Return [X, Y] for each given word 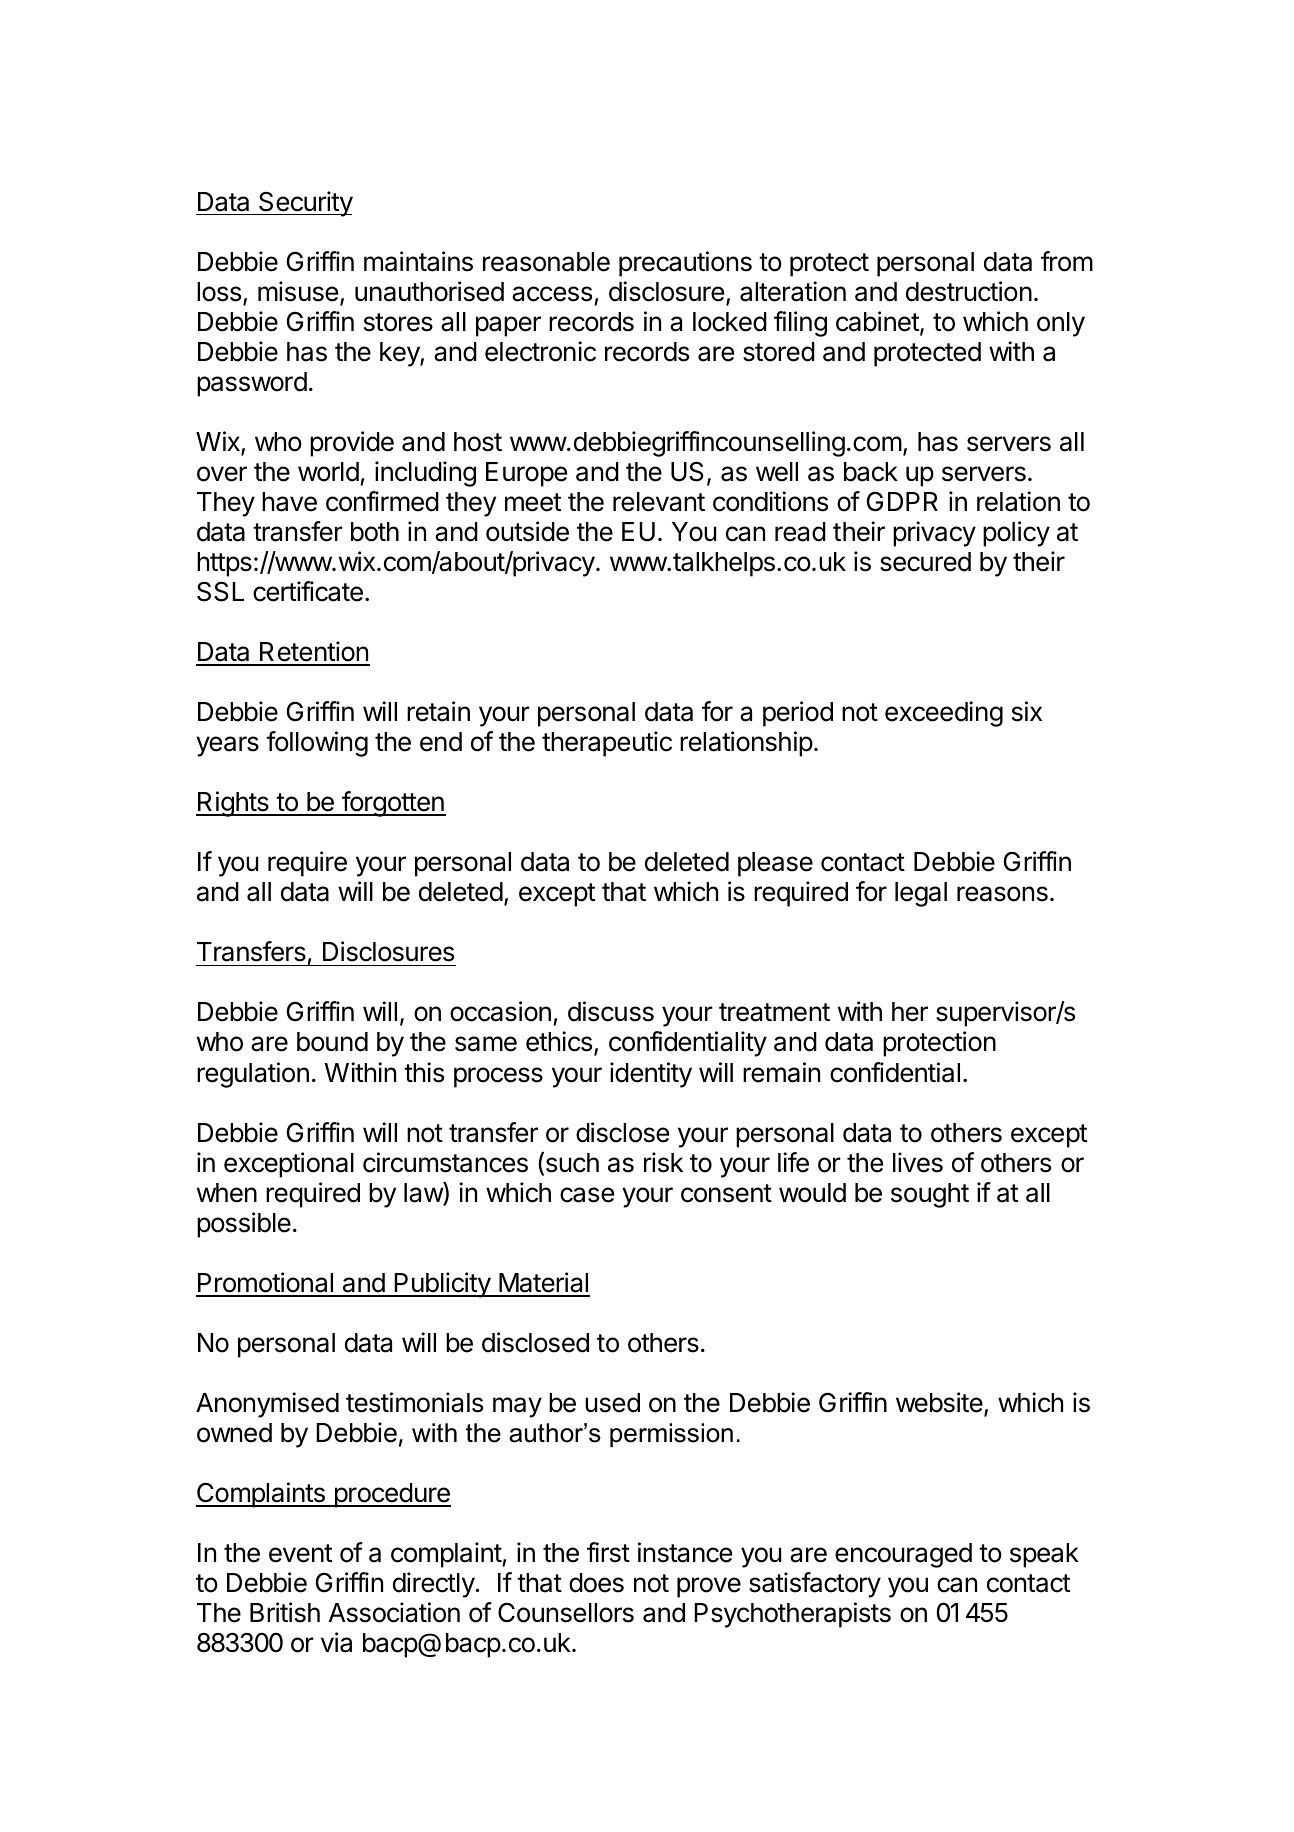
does [596, 1583]
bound [332, 1042]
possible [244, 1225]
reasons [1002, 894]
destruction [969, 291]
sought [930, 1195]
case [587, 1195]
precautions [685, 264]
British [285, 1612]
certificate [308, 591]
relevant [659, 502]
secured [925, 562]
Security [305, 204]
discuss [611, 1011]
